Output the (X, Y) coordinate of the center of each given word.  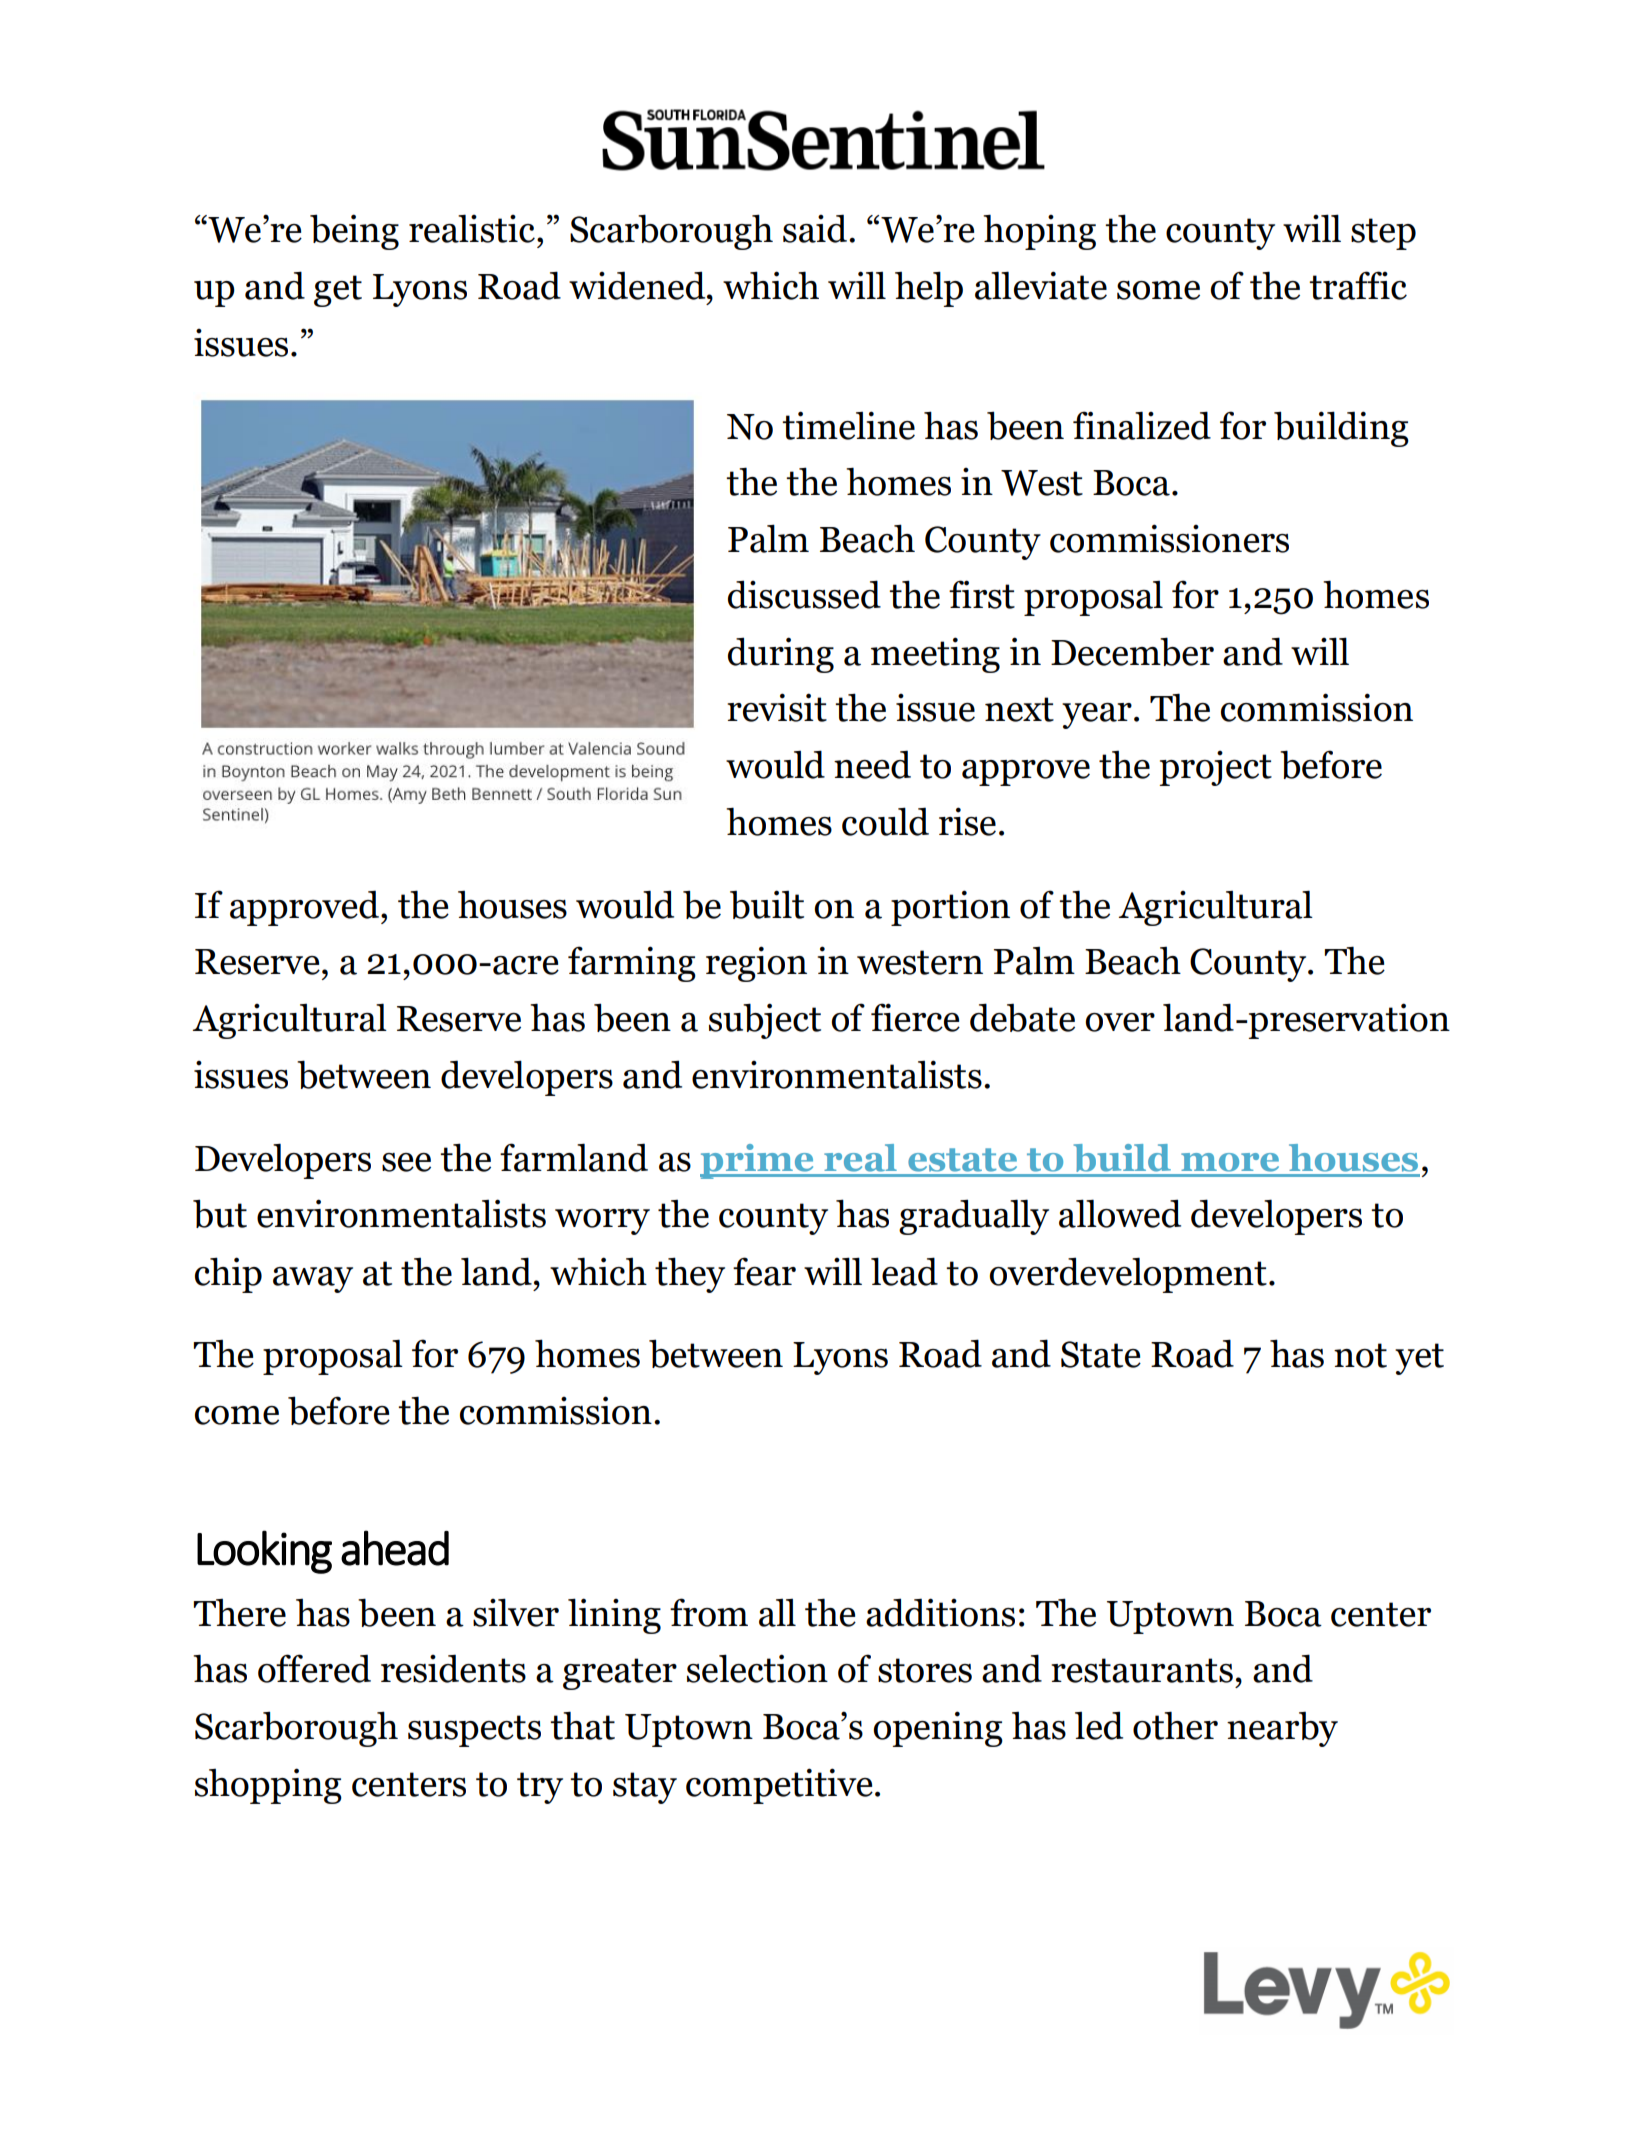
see (406, 1162)
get (338, 291)
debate (1022, 1017)
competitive (779, 1786)
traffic (1358, 285)
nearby (1282, 1729)
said (816, 228)
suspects (474, 1731)
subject (765, 1021)
